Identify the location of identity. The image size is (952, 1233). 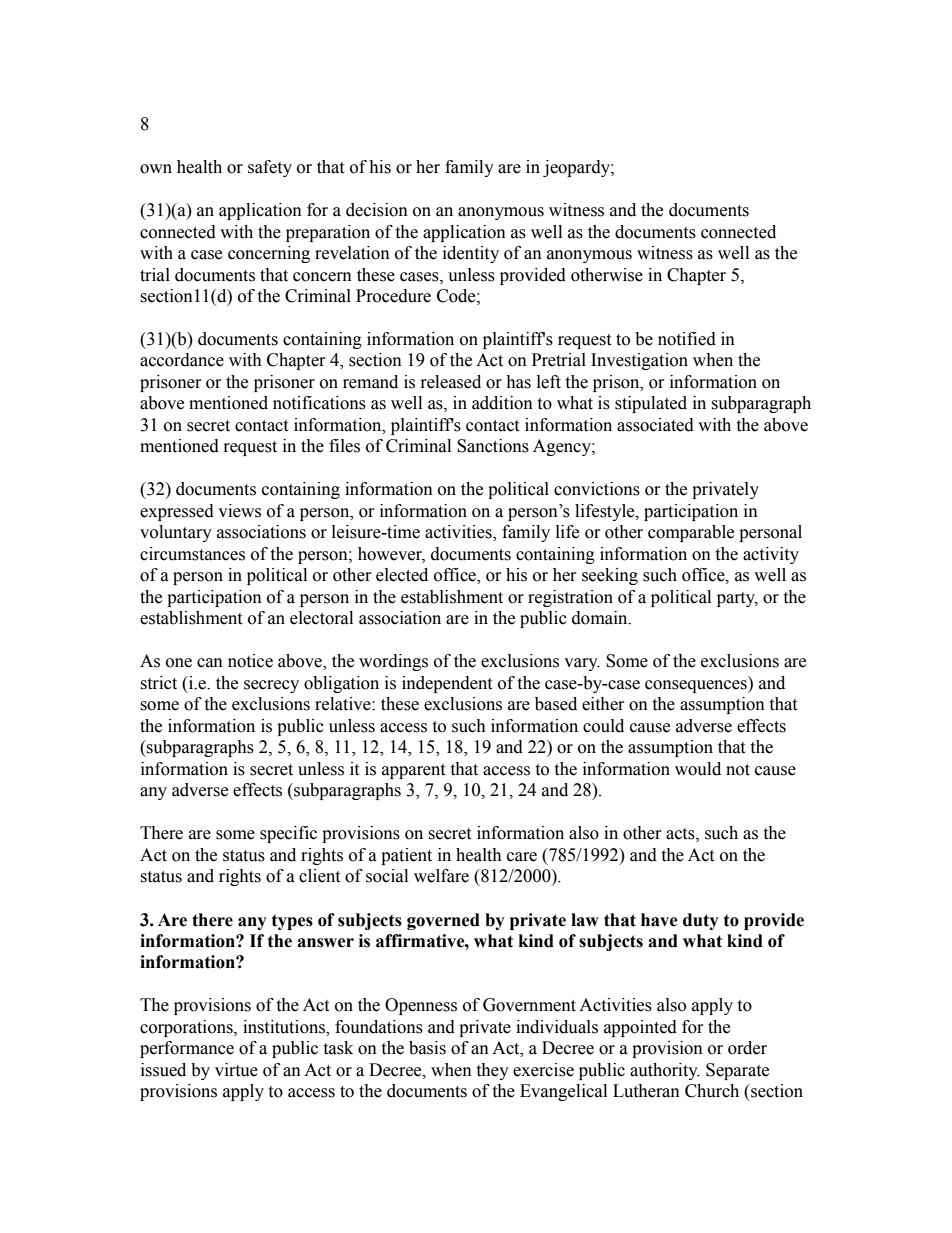
(471, 254).
